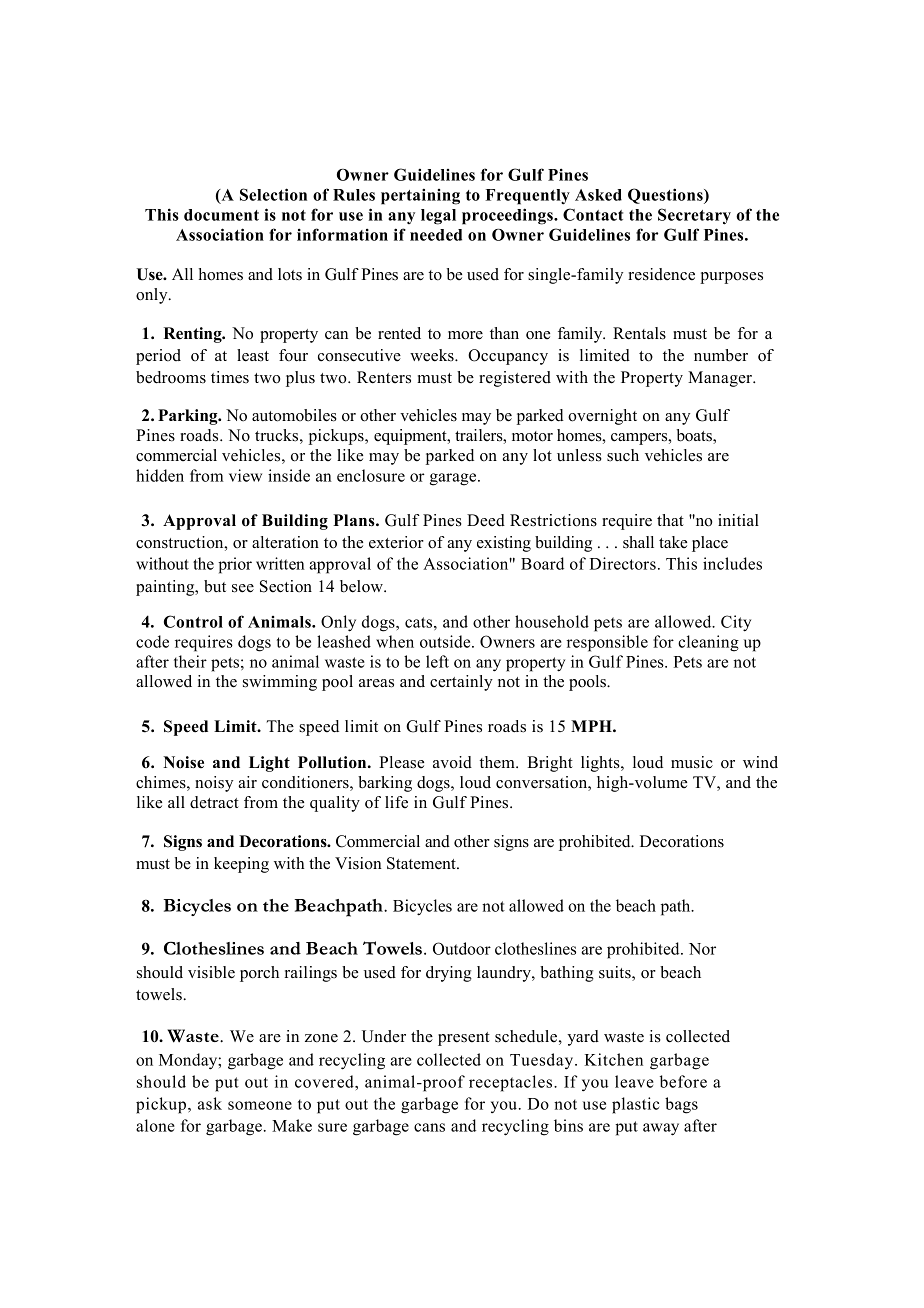 The image size is (924, 1308). What do you see at coordinates (708, 643) in the screenshot?
I see `cleaning` at bounding box center [708, 643].
